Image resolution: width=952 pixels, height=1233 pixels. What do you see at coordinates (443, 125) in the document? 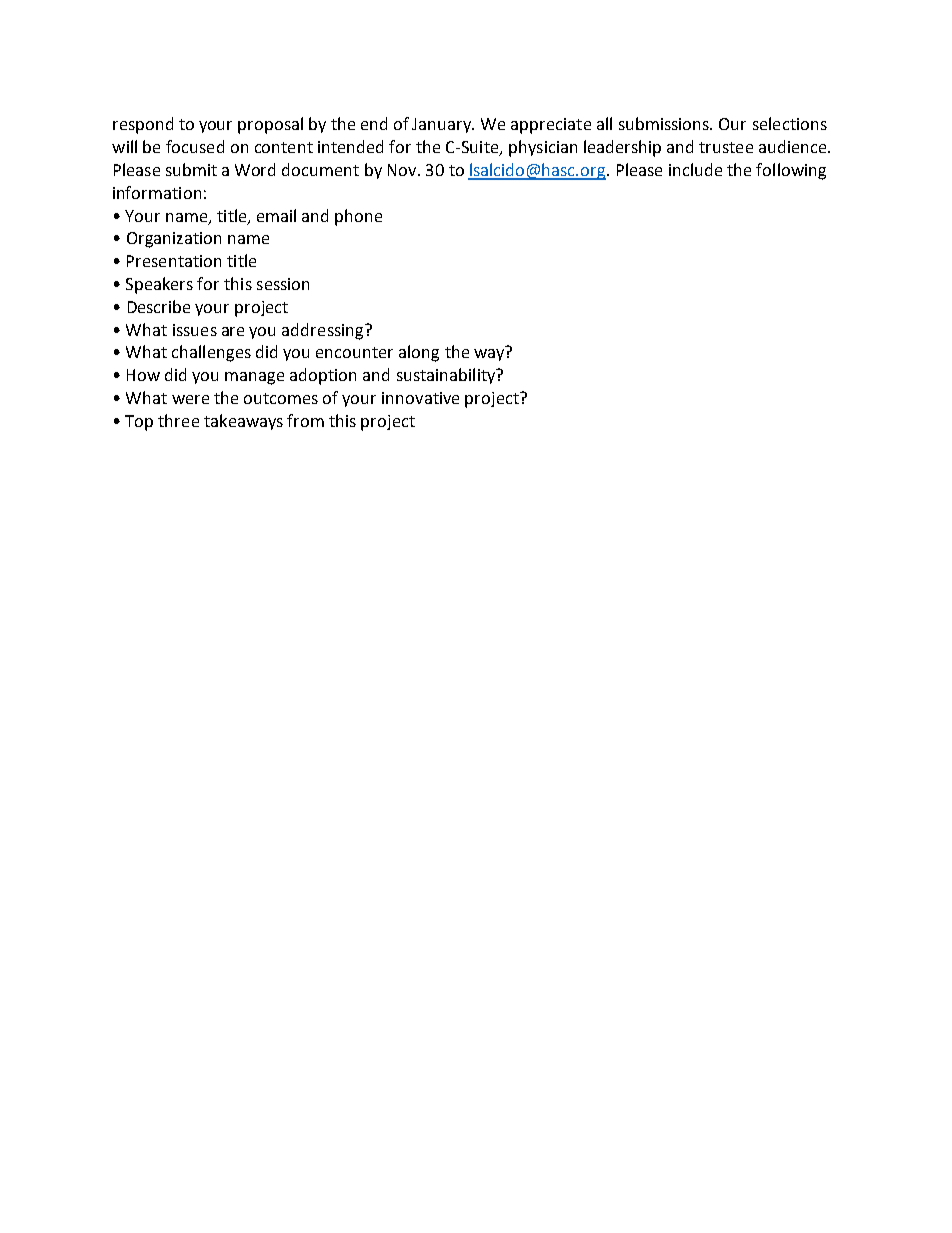
I see `January` at bounding box center [443, 125].
